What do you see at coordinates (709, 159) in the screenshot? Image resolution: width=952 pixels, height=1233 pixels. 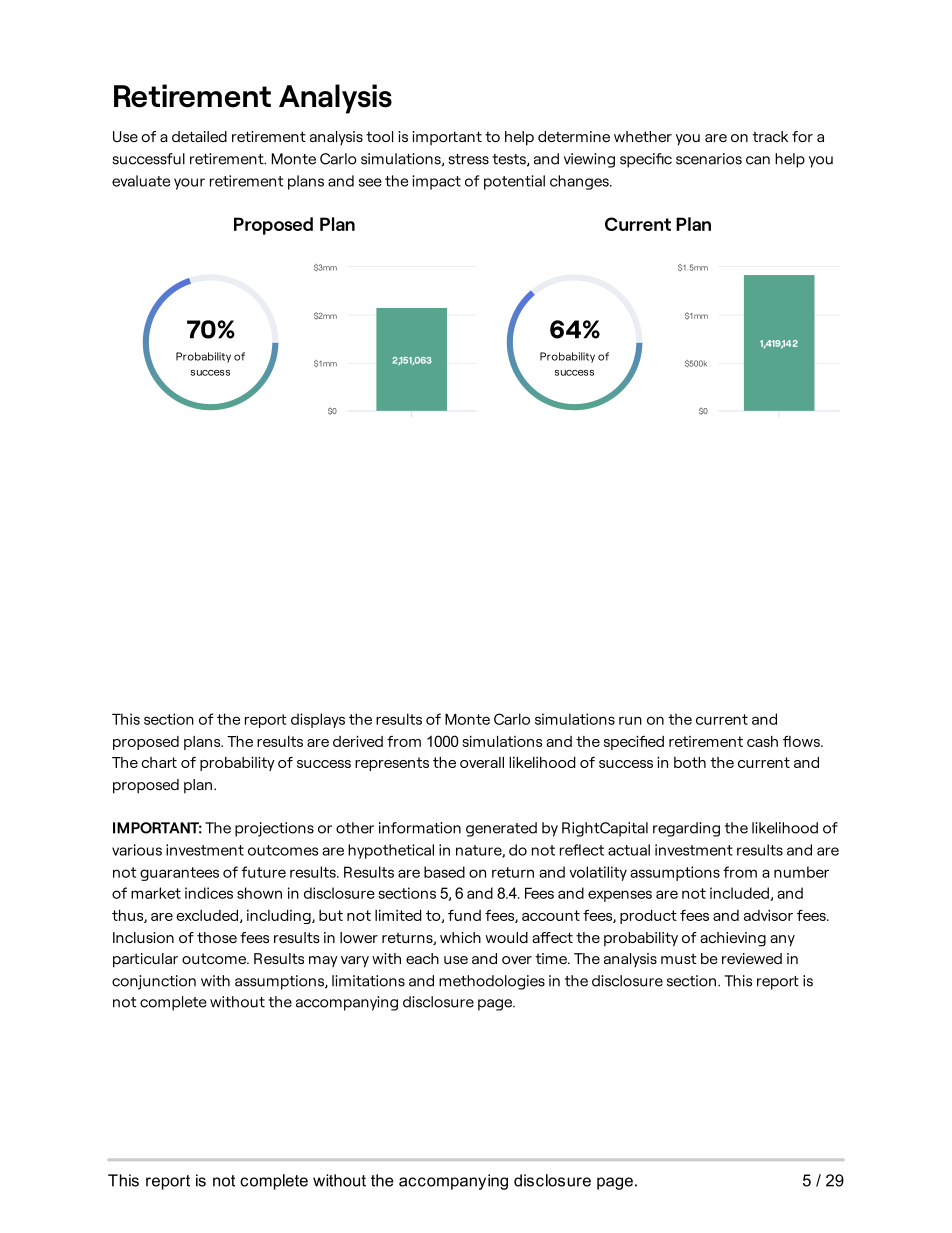 I see `scenarios` at bounding box center [709, 159].
